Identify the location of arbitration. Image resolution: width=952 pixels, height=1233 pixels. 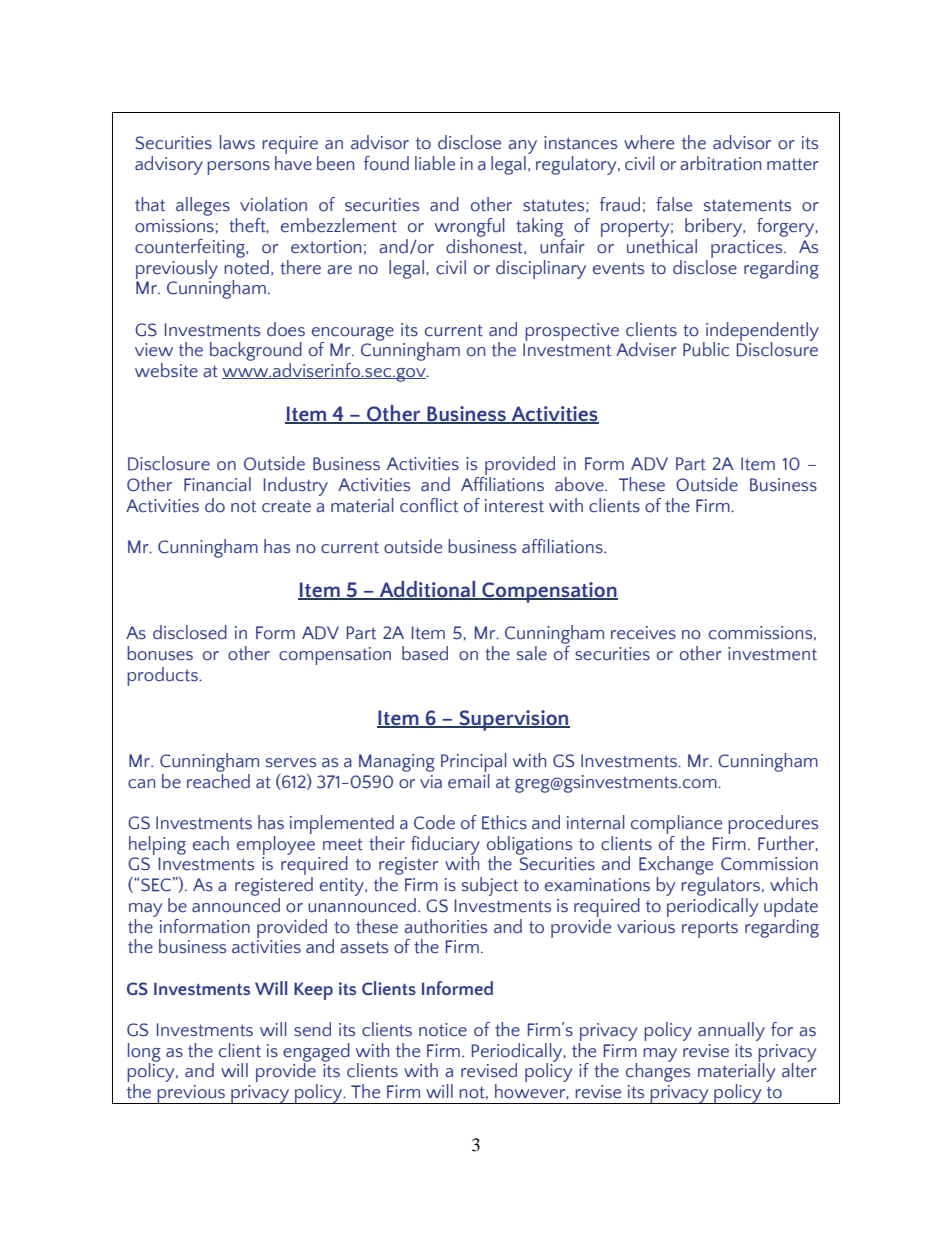
(720, 163).
